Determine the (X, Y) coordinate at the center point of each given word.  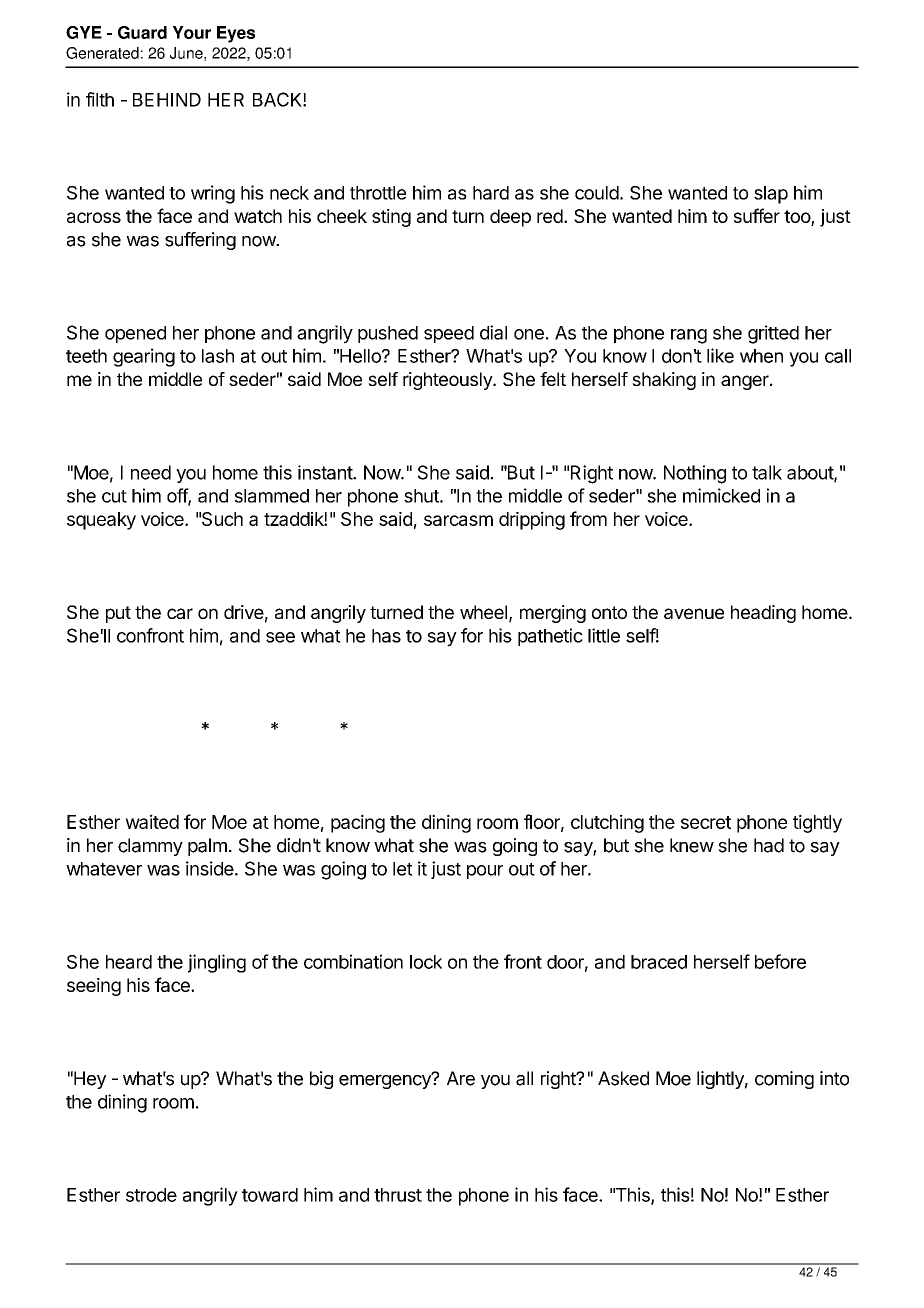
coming (784, 1080)
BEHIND (167, 100)
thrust (398, 1195)
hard (491, 193)
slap (771, 195)
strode (151, 1195)
